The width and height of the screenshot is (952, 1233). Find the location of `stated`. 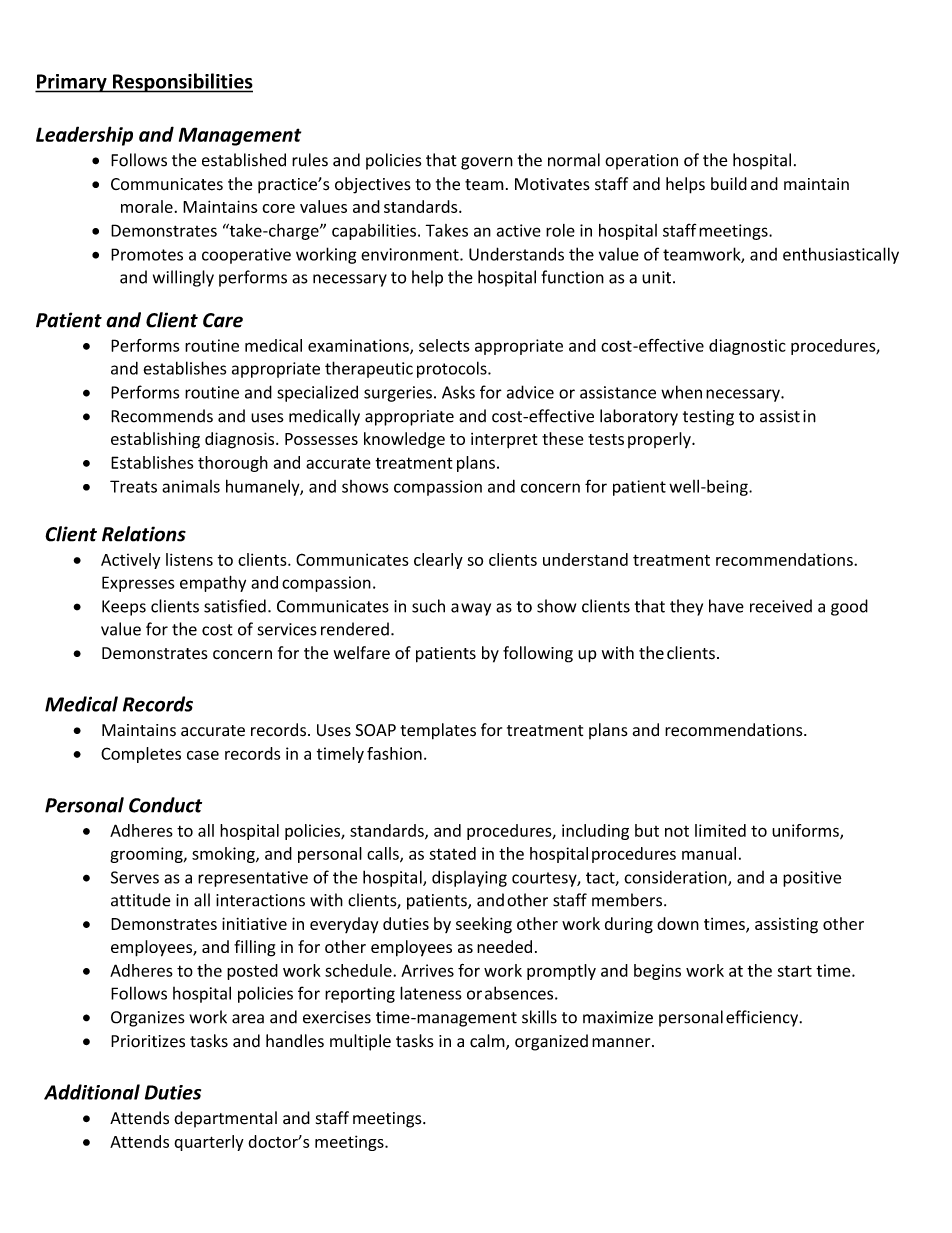

stated is located at coordinates (452, 853).
